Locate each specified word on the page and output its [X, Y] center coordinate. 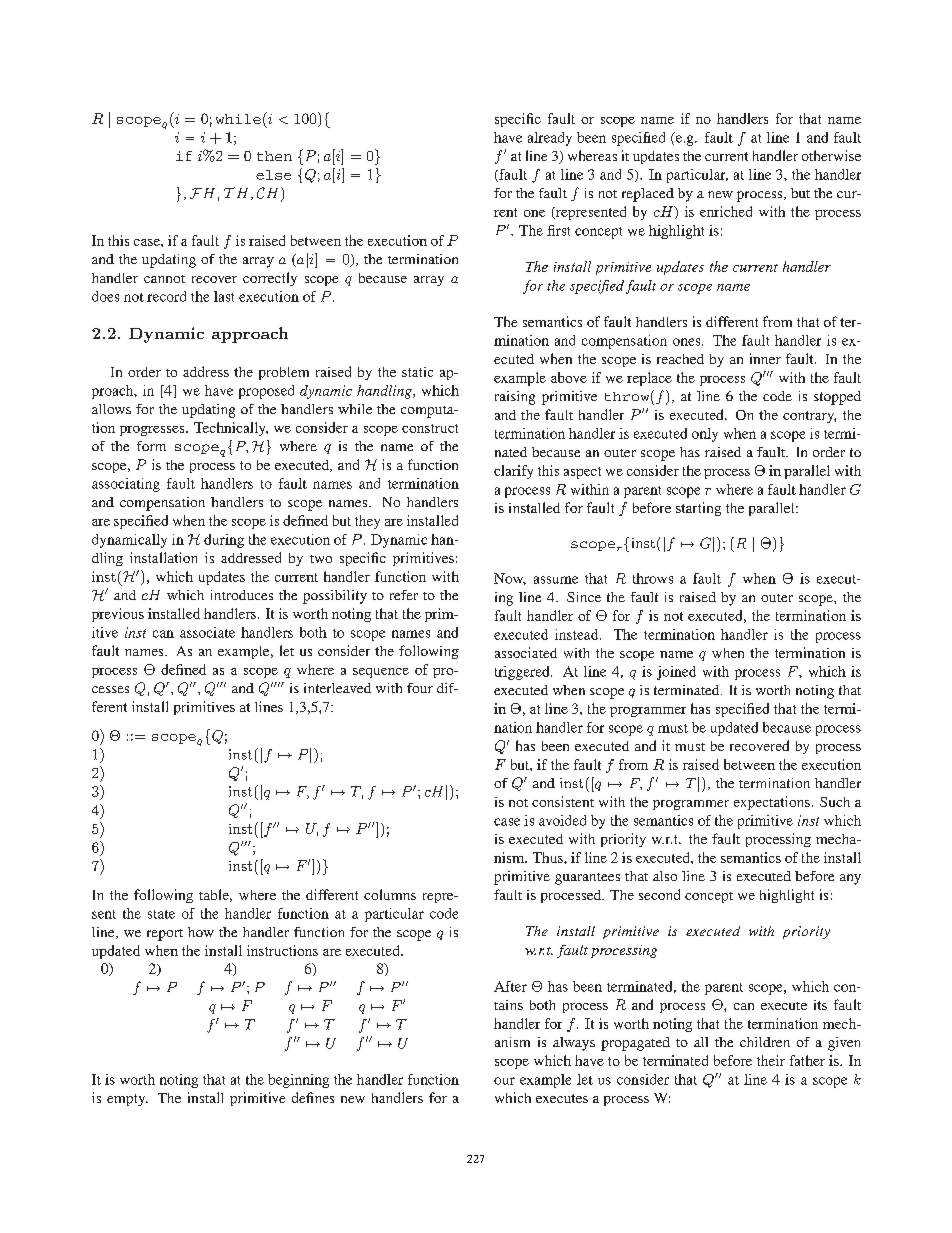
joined [676, 673]
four [420, 688]
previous [118, 615]
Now [510, 579]
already [550, 139]
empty [127, 1100]
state [161, 914]
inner [765, 358]
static [417, 372]
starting [698, 509]
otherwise [831, 155]
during [224, 541]
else [273, 175]
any [850, 879]
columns [390, 894]
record [166, 296]
